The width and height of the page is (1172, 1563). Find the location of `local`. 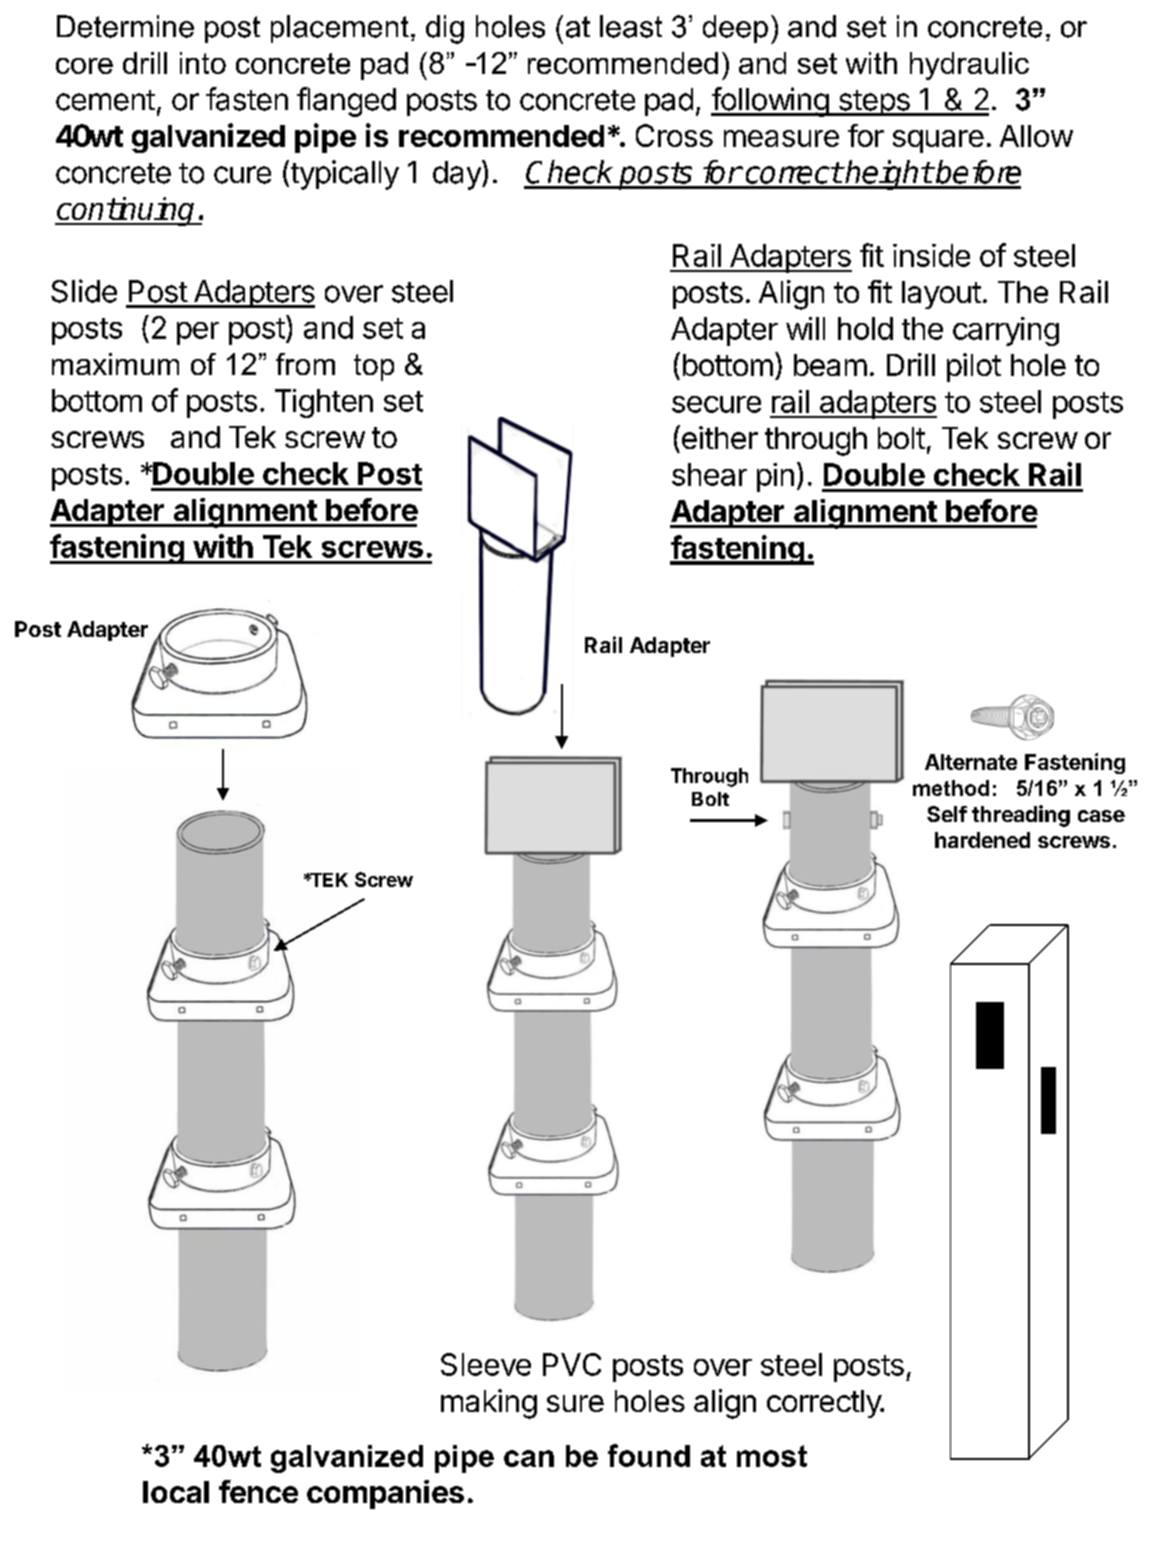

local is located at coordinates (176, 1492).
